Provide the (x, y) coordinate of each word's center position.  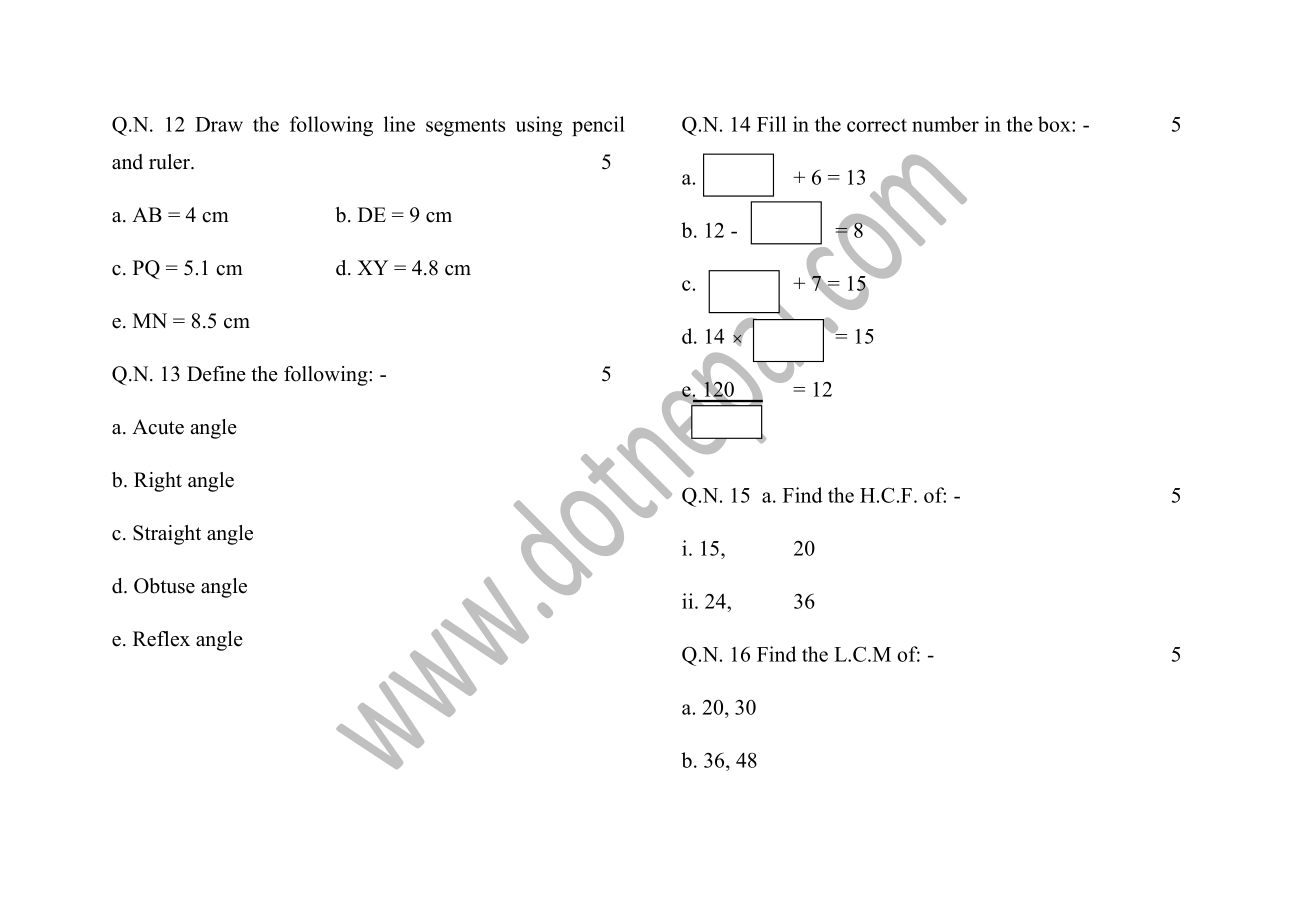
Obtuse (164, 586)
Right (158, 482)
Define (216, 374)
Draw (219, 124)
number (945, 124)
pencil (598, 126)
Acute (158, 427)
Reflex (161, 639)
